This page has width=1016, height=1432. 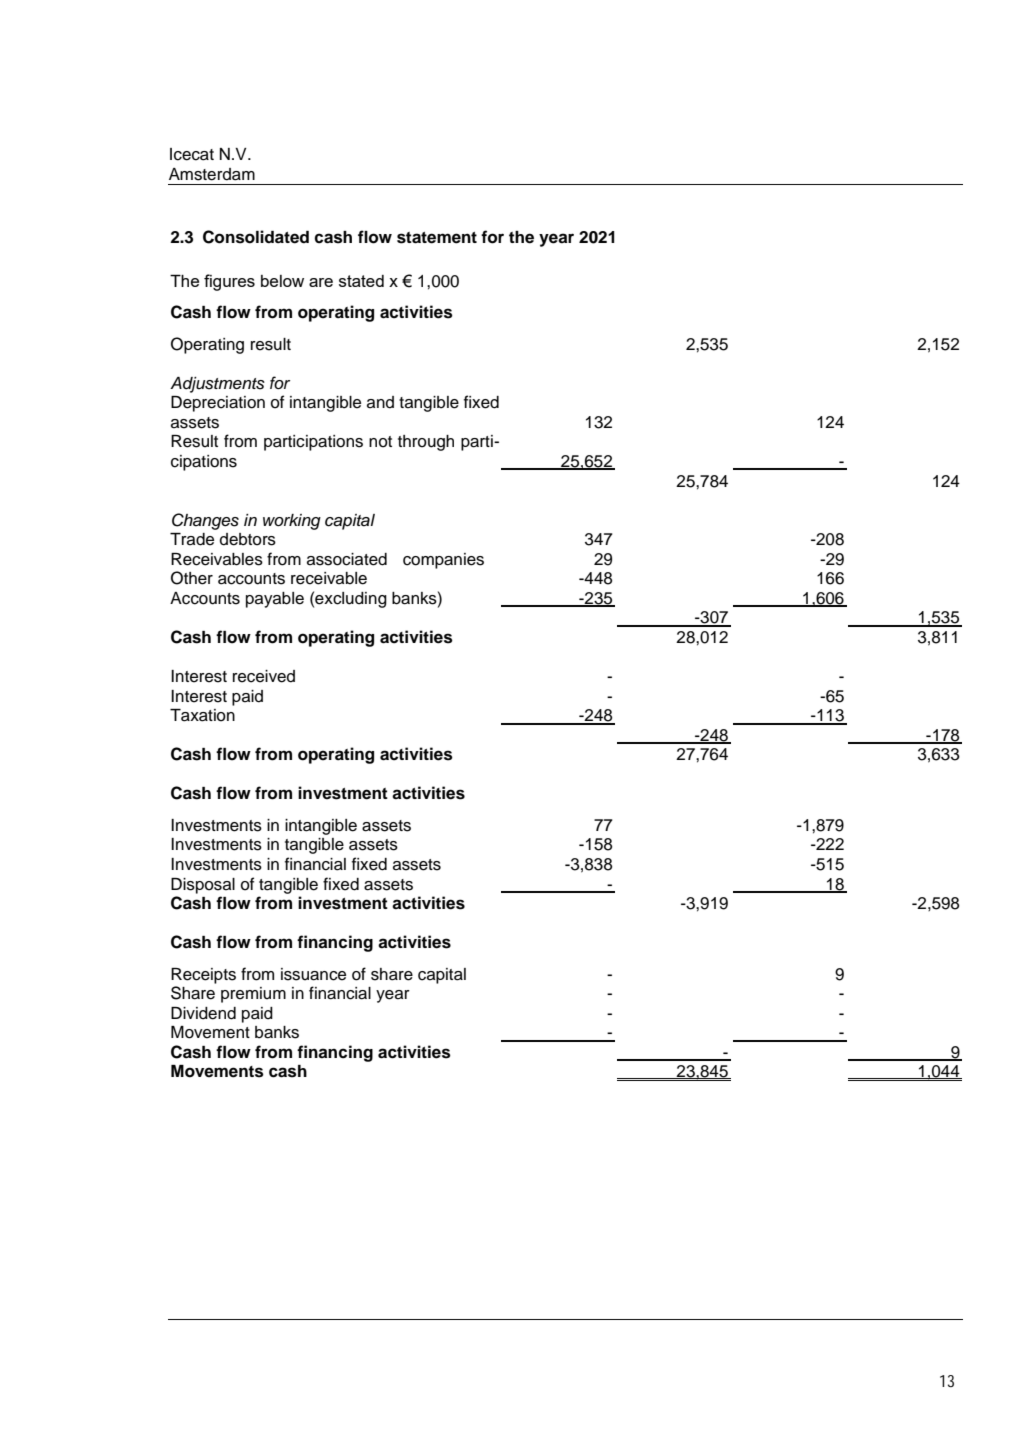 What do you see at coordinates (202, 715) in the page?
I see `Taxation` at bounding box center [202, 715].
